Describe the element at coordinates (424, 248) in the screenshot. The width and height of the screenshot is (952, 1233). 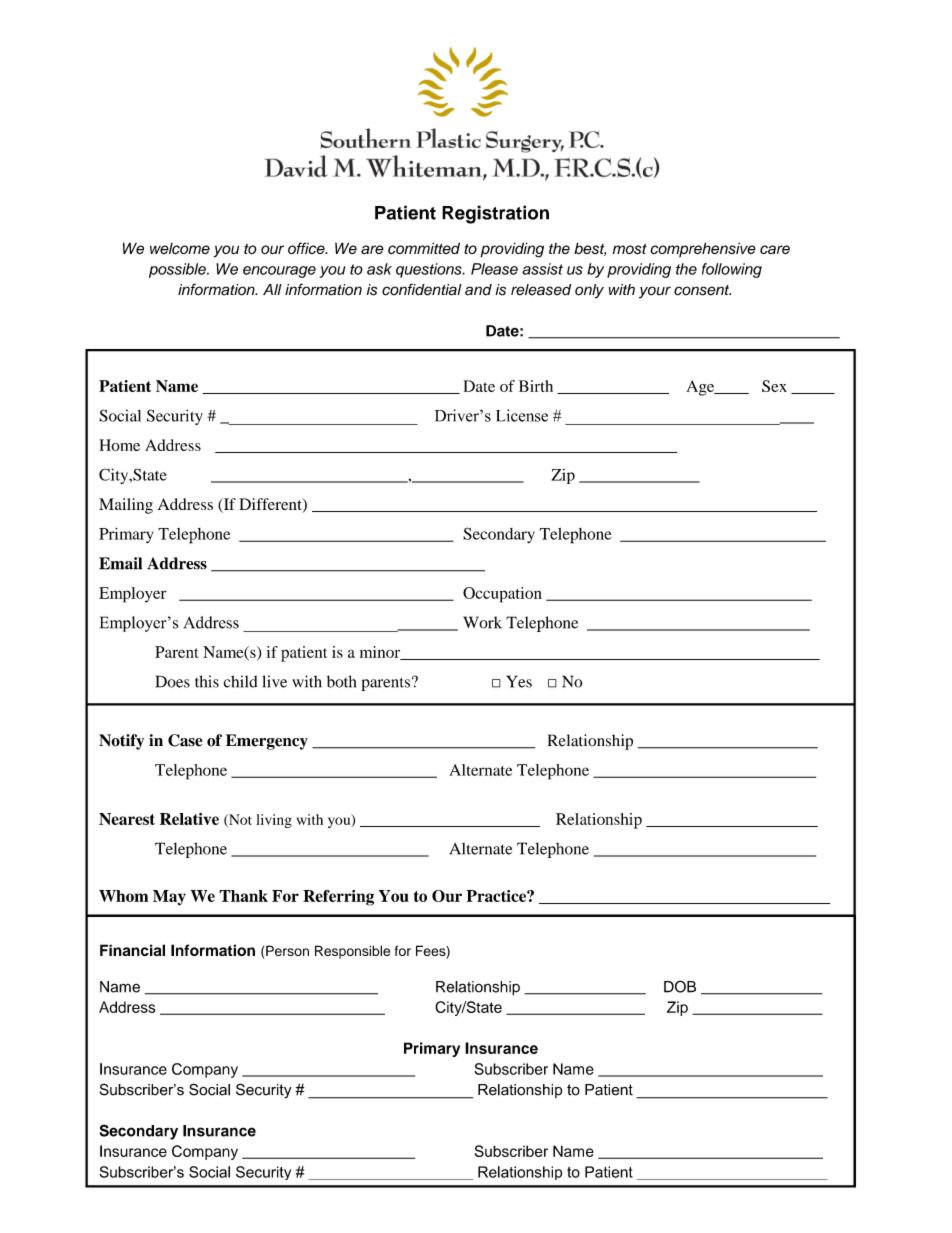
I see `committed` at that location.
